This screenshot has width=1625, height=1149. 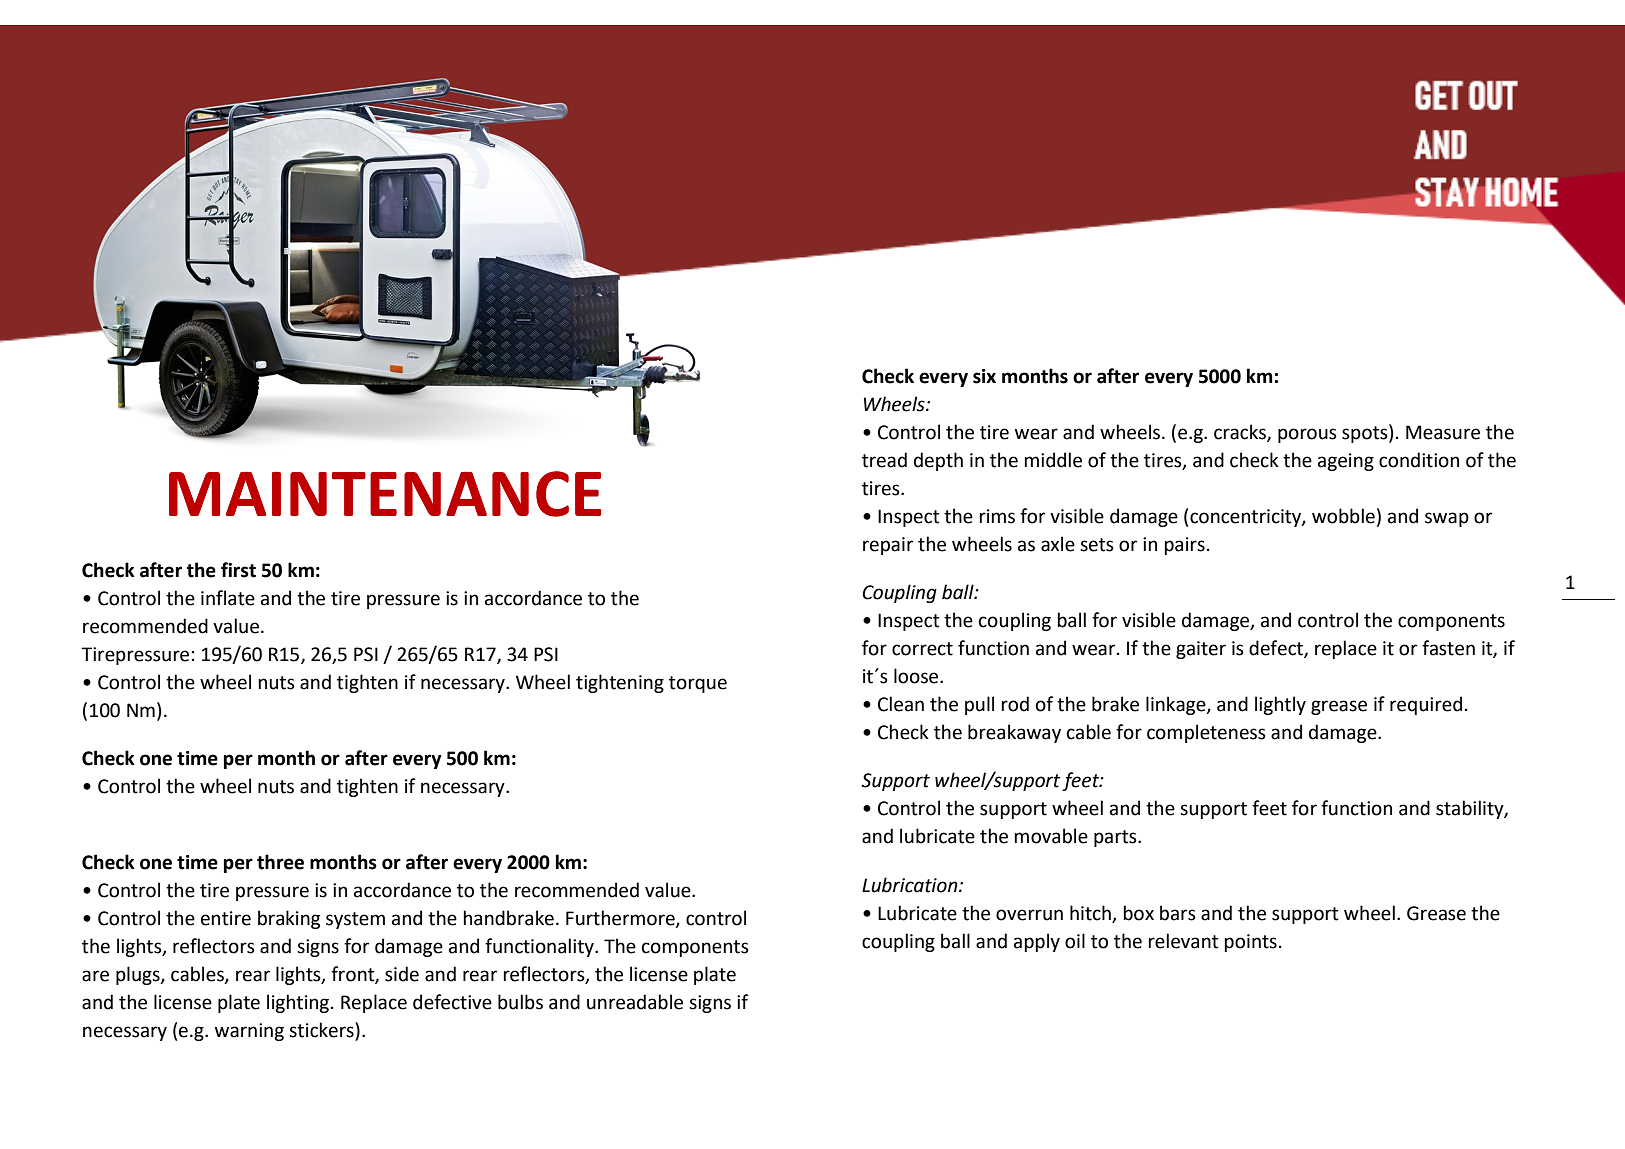 What do you see at coordinates (1307, 435) in the screenshot?
I see `porous` at bounding box center [1307, 435].
